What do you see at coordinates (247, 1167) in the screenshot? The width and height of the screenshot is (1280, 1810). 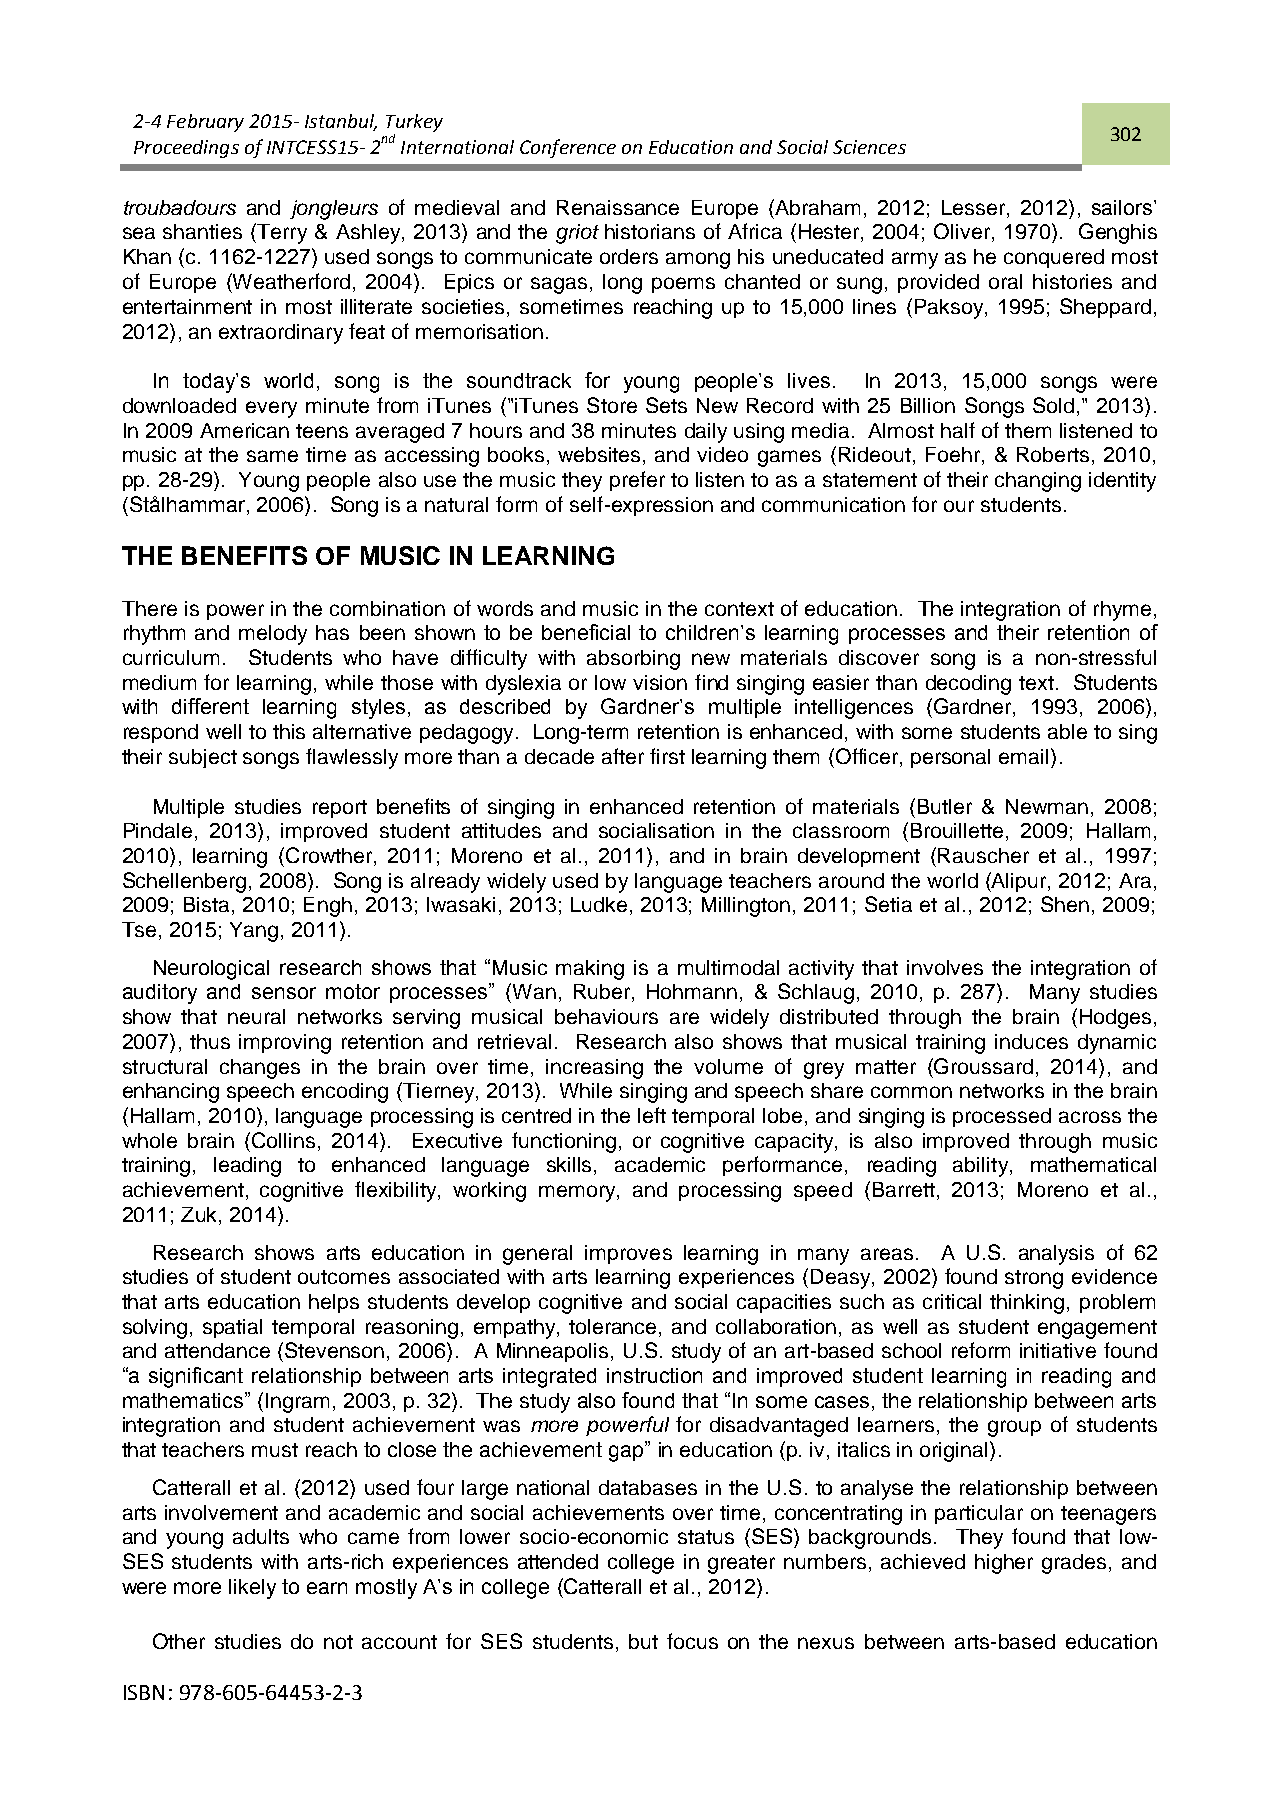 I see `leading` at bounding box center [247, 1167].
